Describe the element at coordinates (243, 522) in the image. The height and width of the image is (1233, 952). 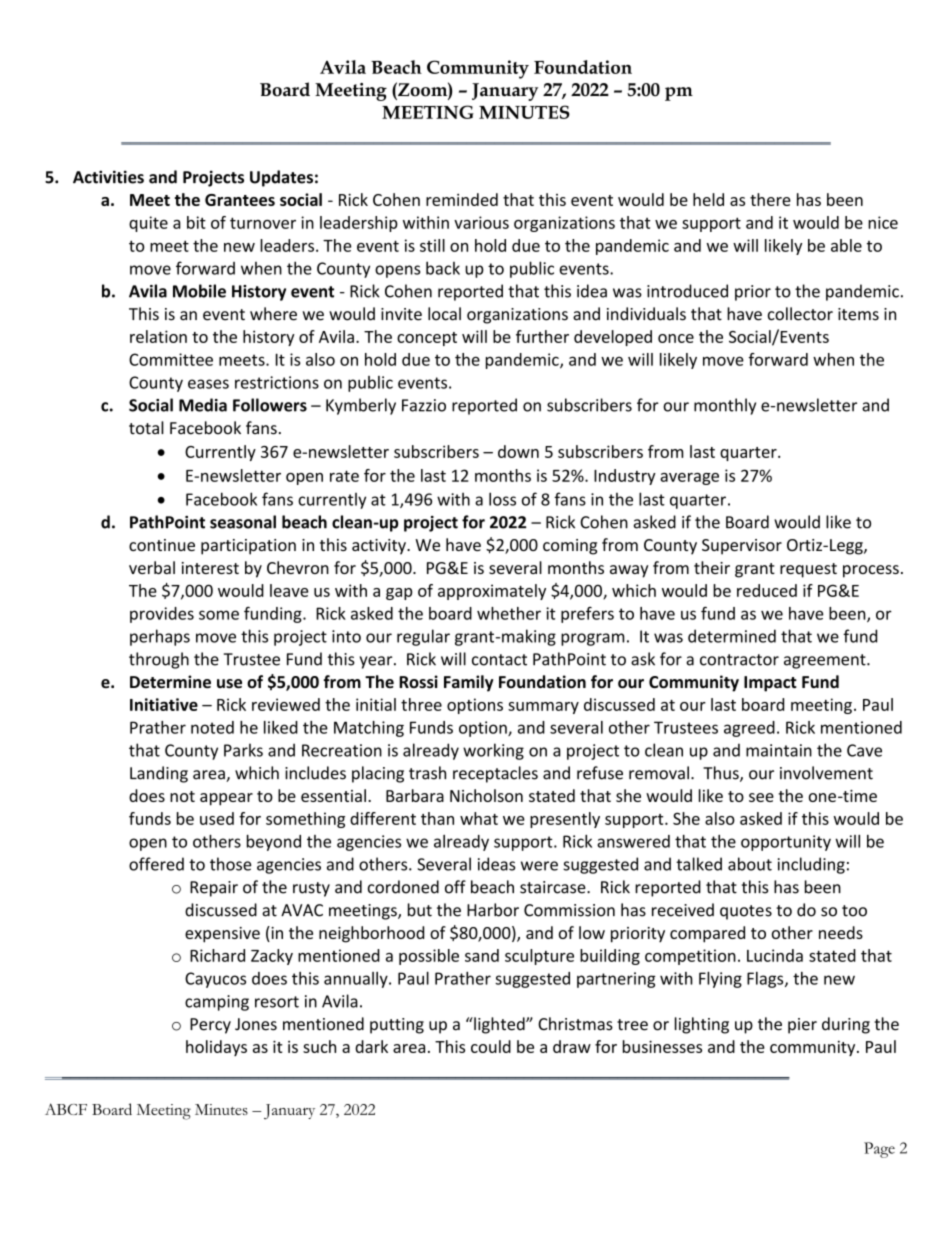
I see `seasonal` at that location.
